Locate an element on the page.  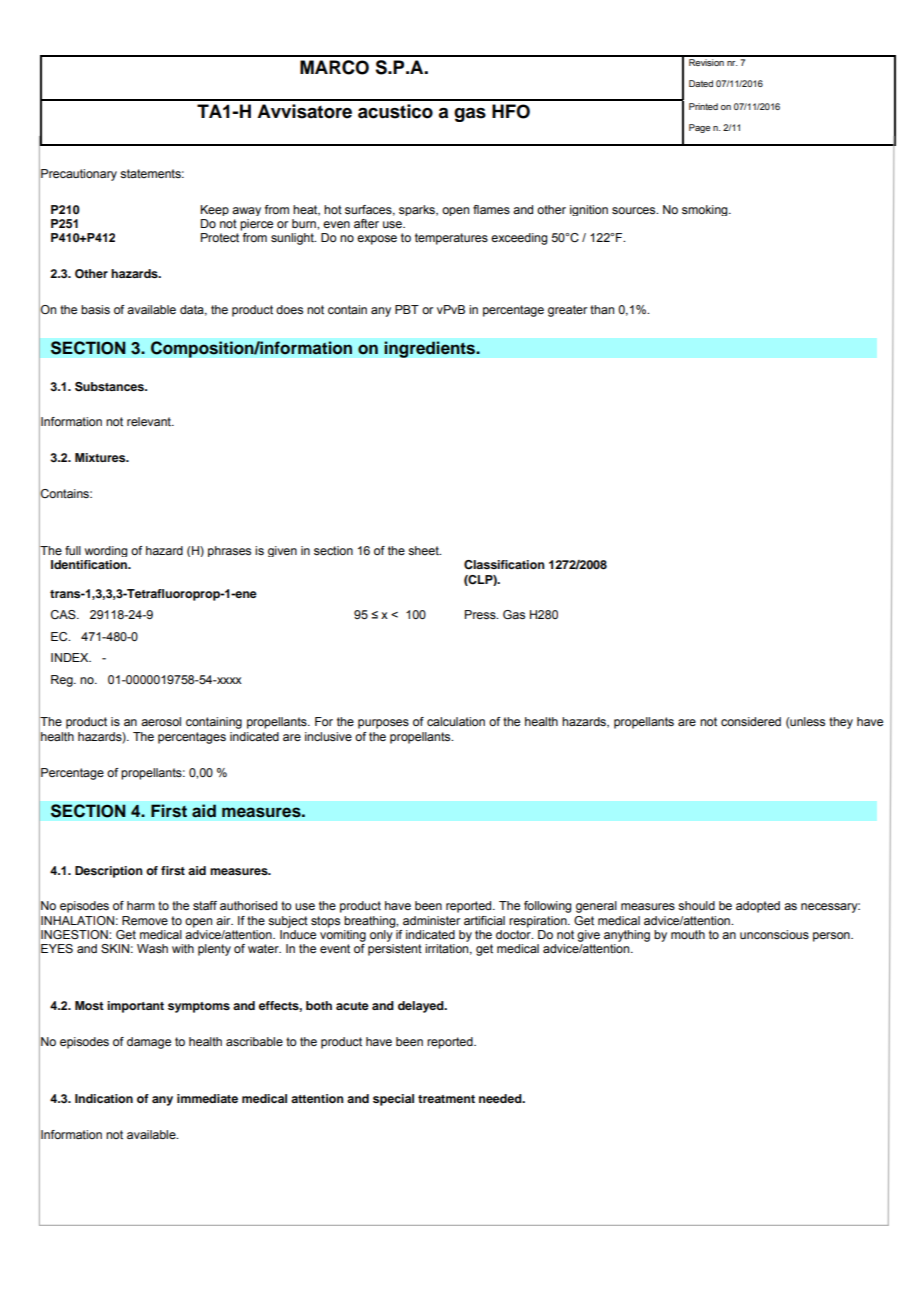
aerosol is located at coordinates (161, 721).
